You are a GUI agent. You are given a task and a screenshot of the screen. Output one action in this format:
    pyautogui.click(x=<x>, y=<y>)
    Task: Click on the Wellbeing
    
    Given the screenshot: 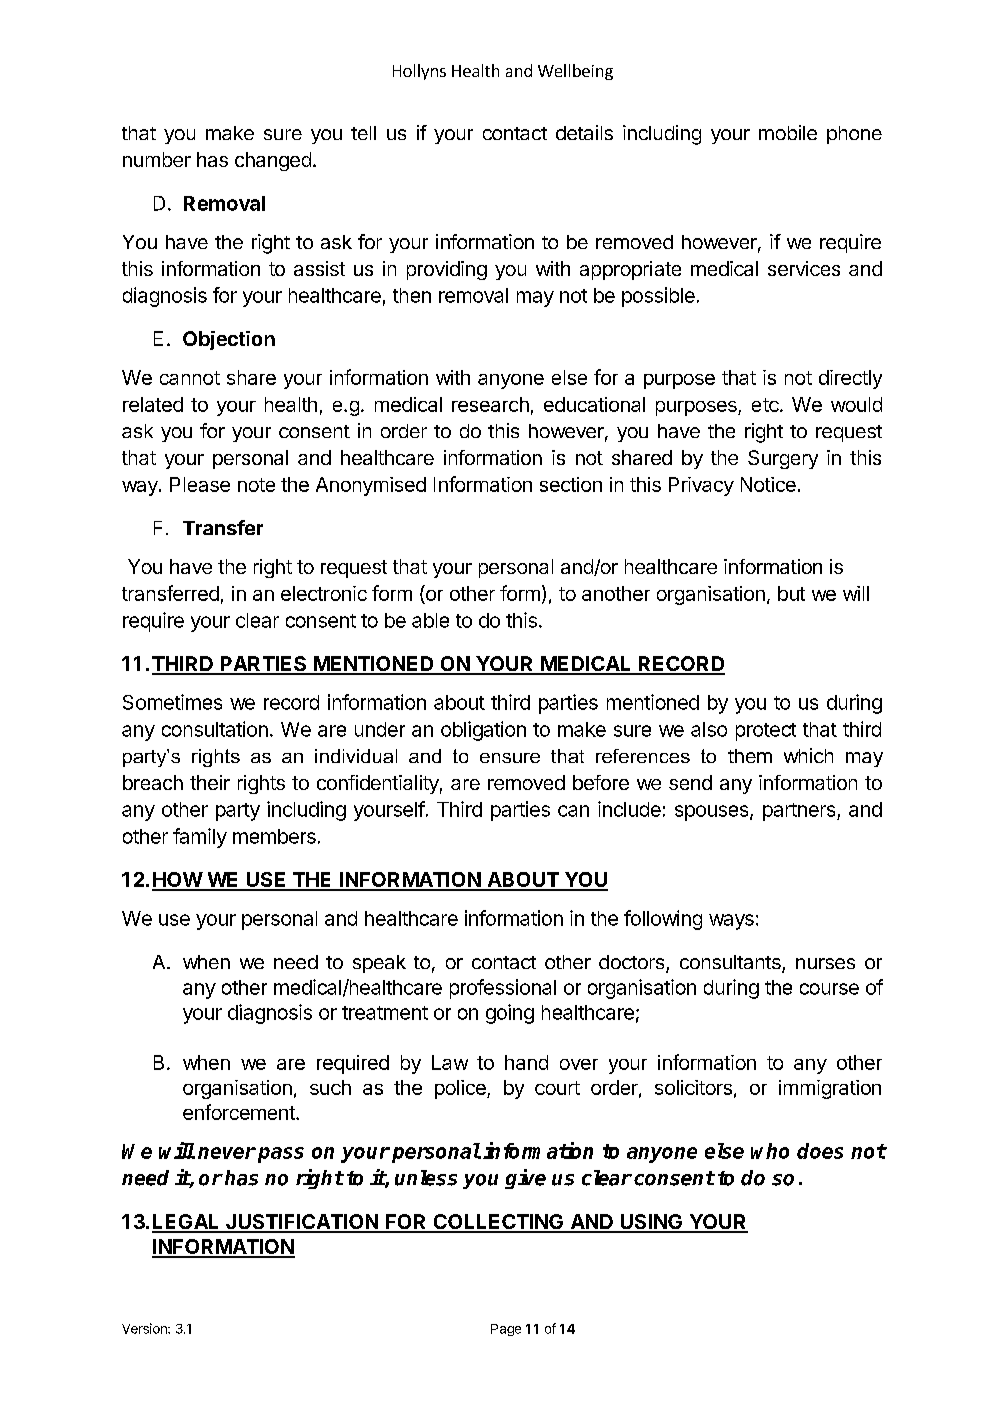 What is the action you would take?
    pyautogui.click(x=575, y=72)
